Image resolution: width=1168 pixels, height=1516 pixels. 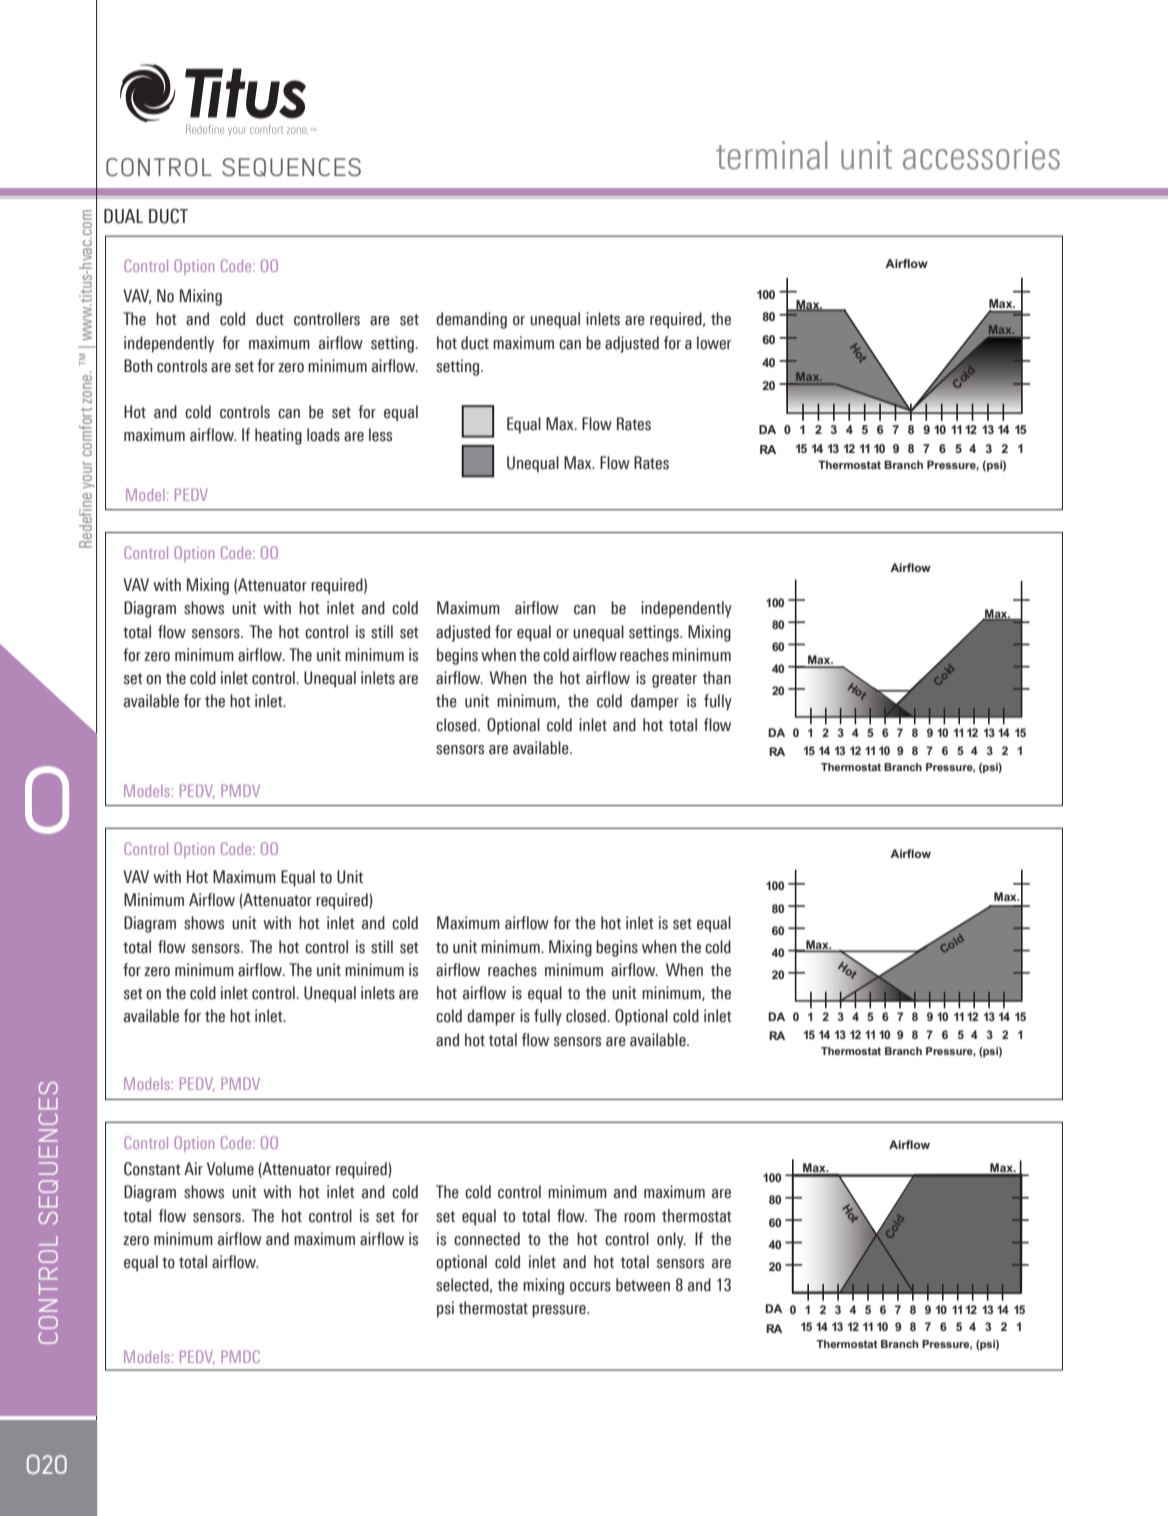 I want to click on DUAL, so click(x=123, y=216).
